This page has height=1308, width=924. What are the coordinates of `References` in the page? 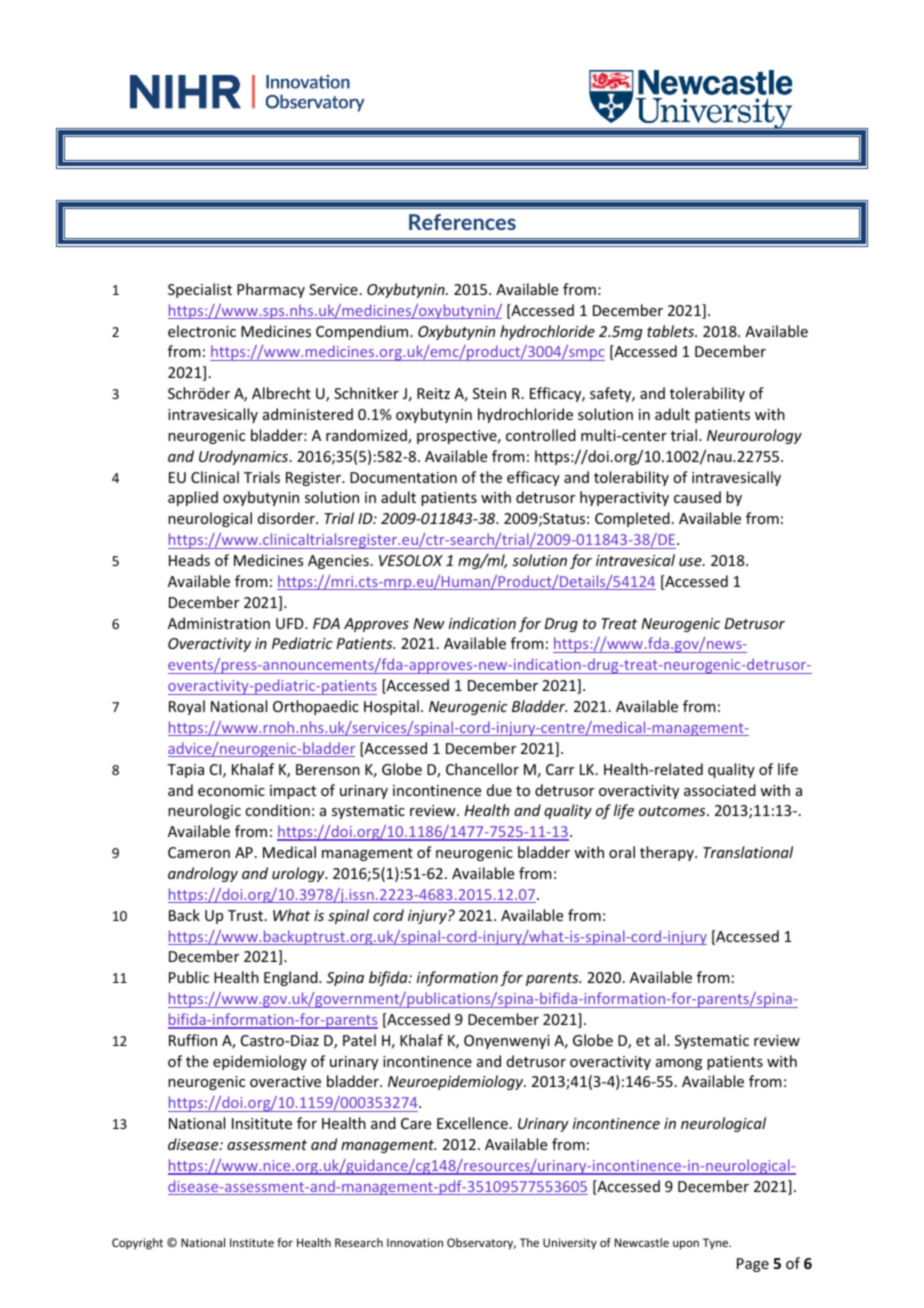 It's located at (462, 222).
